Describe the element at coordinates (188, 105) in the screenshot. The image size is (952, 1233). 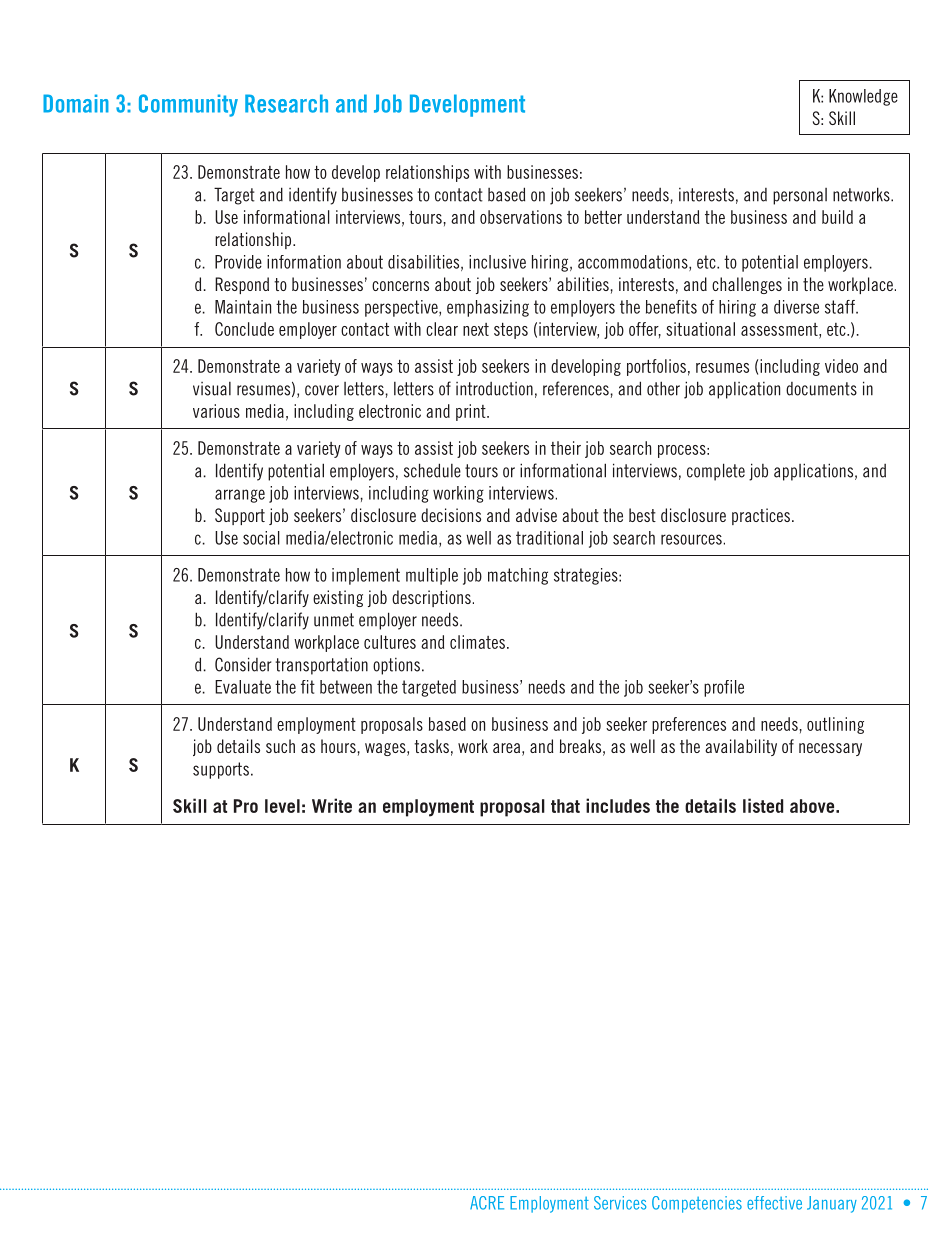
I see `Community` at that location.
